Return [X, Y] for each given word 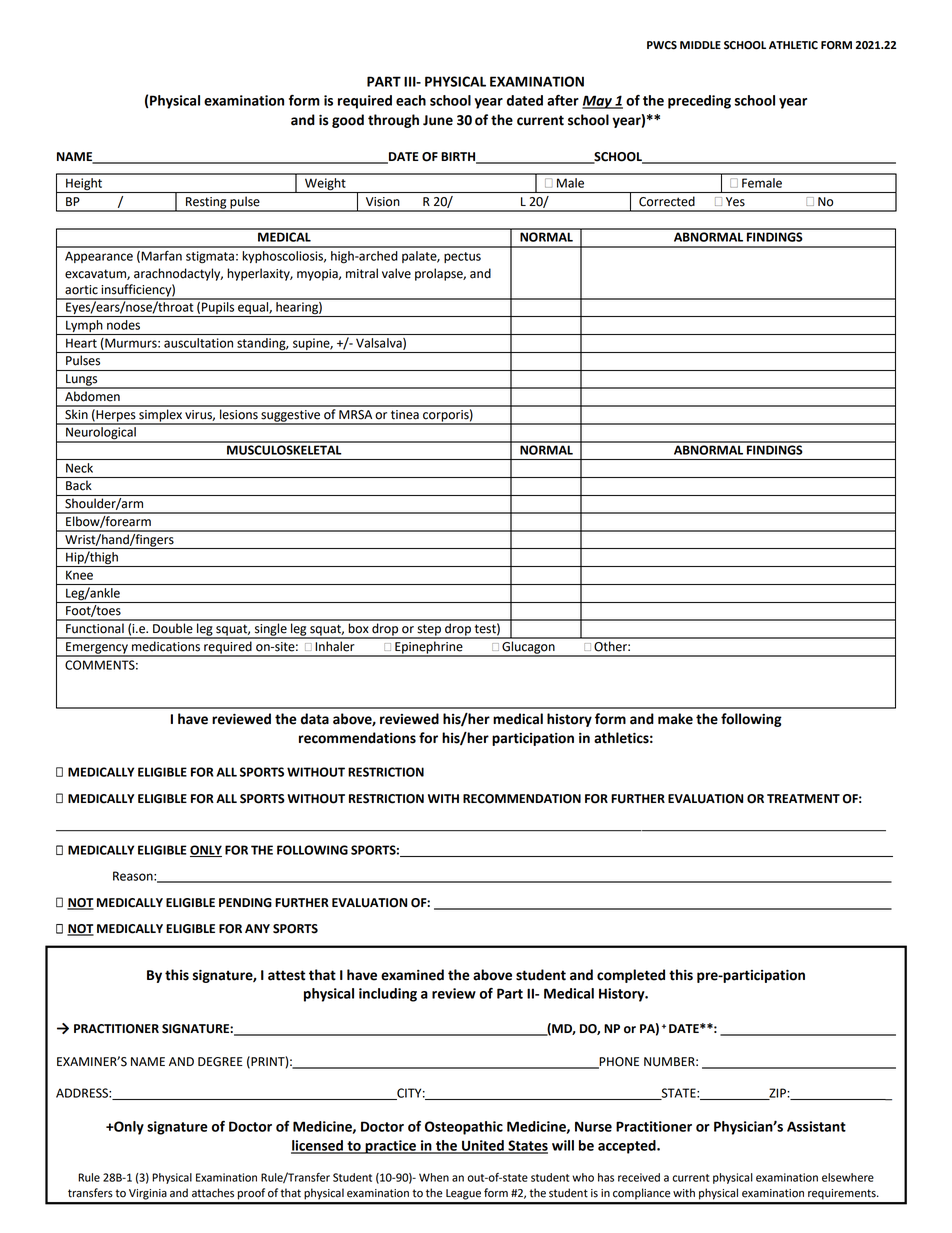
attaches [213, 1193]
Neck [79, 468]
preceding [699, 102]
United [483, 1146]
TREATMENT [803, 798]
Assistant [816, 1126]
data [315, 719]
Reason [134, 876]
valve [396, 273]
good [348, 121]
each [411, 100]
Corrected [667, 201]
